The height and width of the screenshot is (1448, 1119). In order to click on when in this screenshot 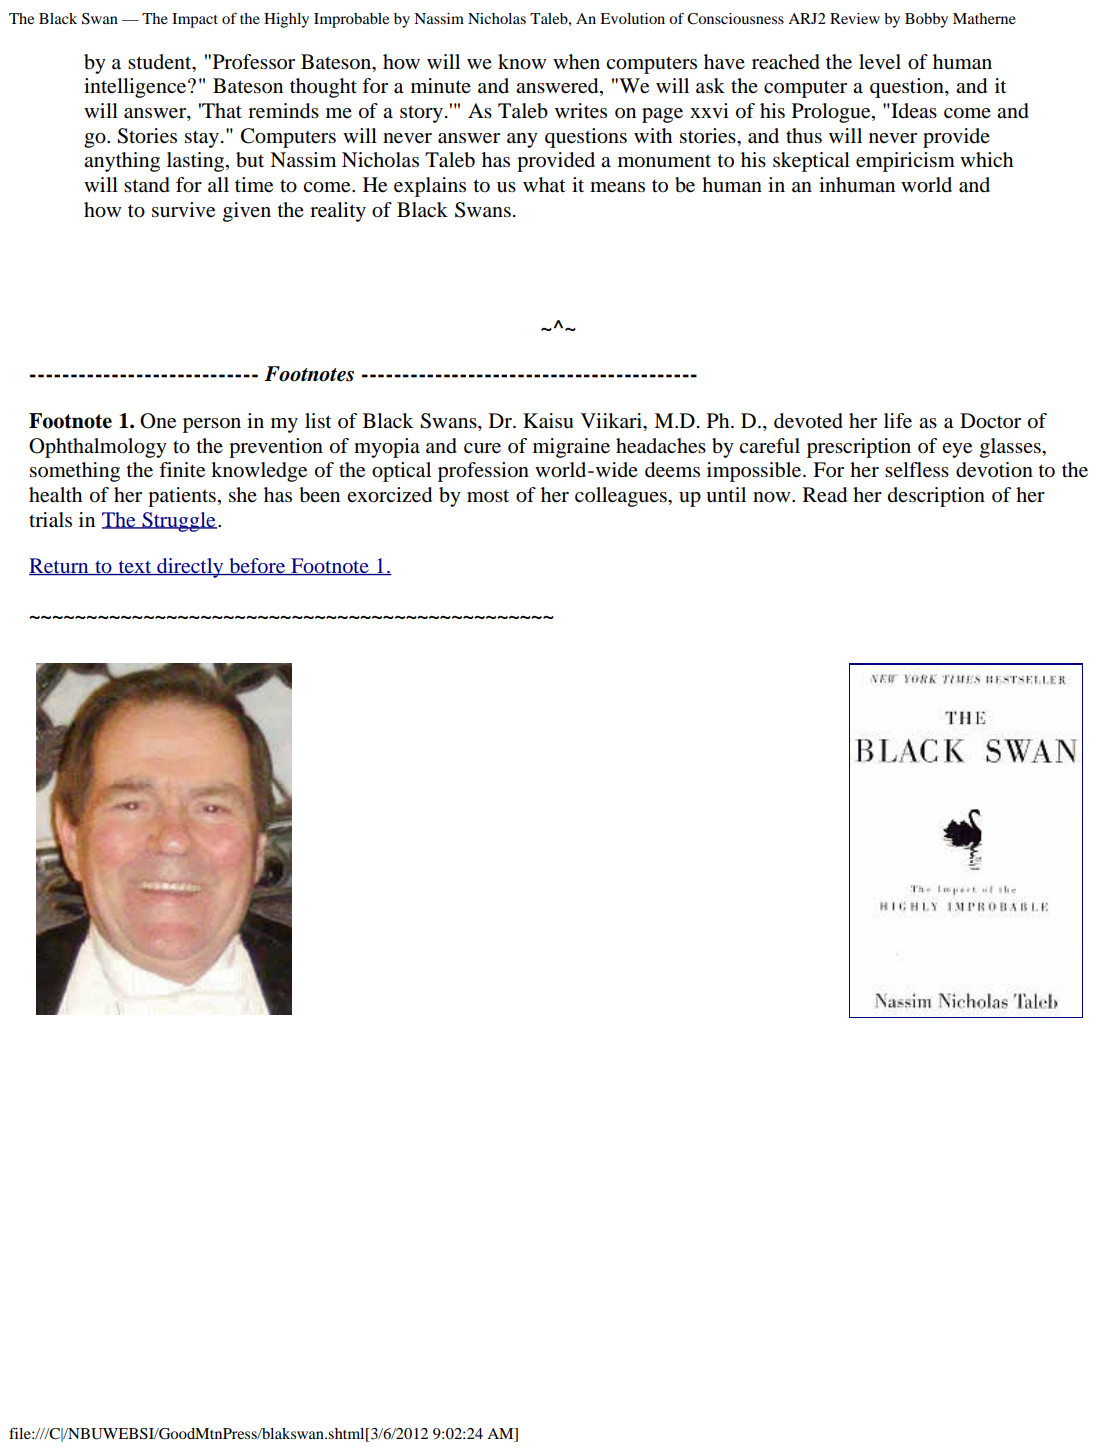, I will do `click(576, 62)`.
